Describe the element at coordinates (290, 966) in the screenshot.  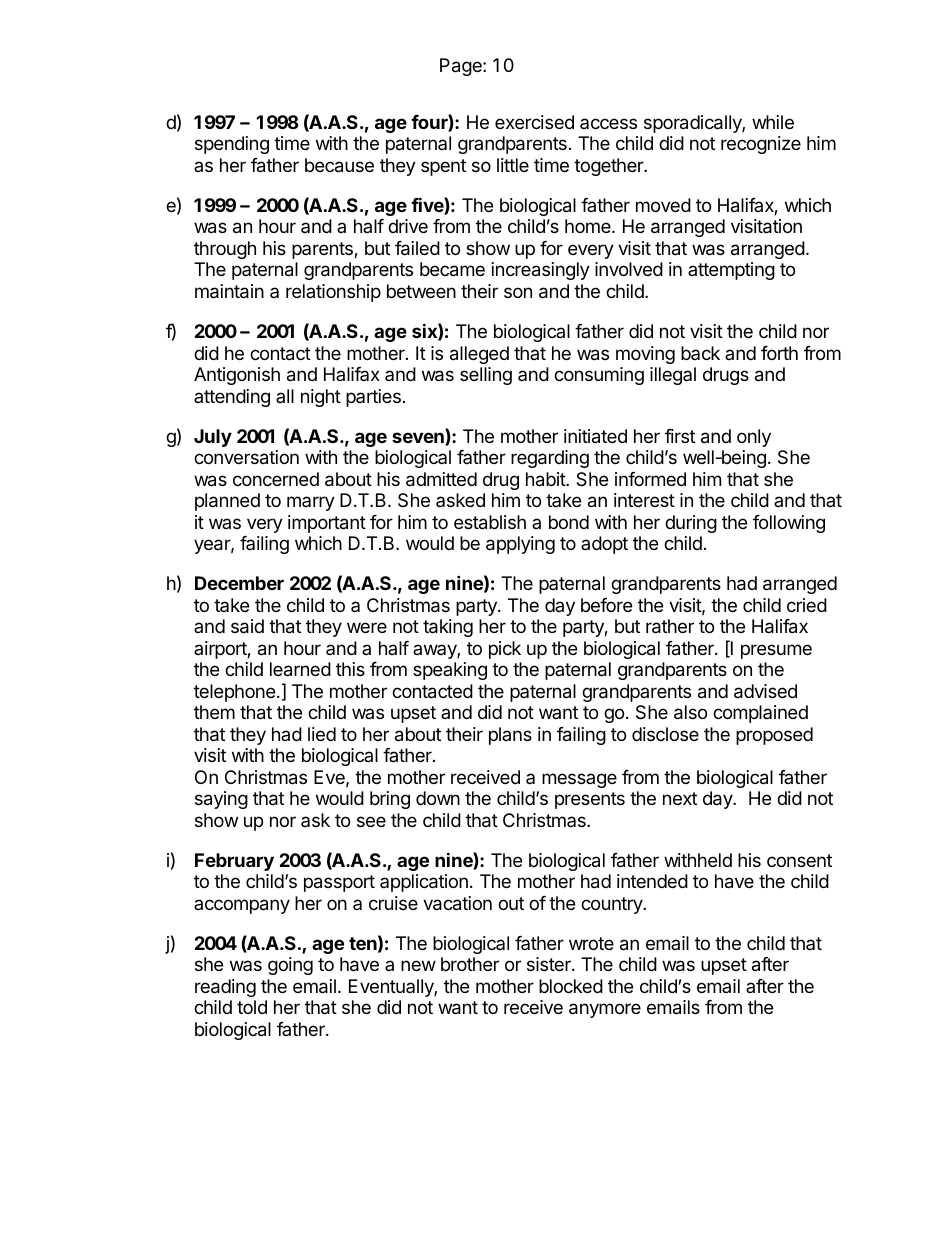
I see `going` at that location.
